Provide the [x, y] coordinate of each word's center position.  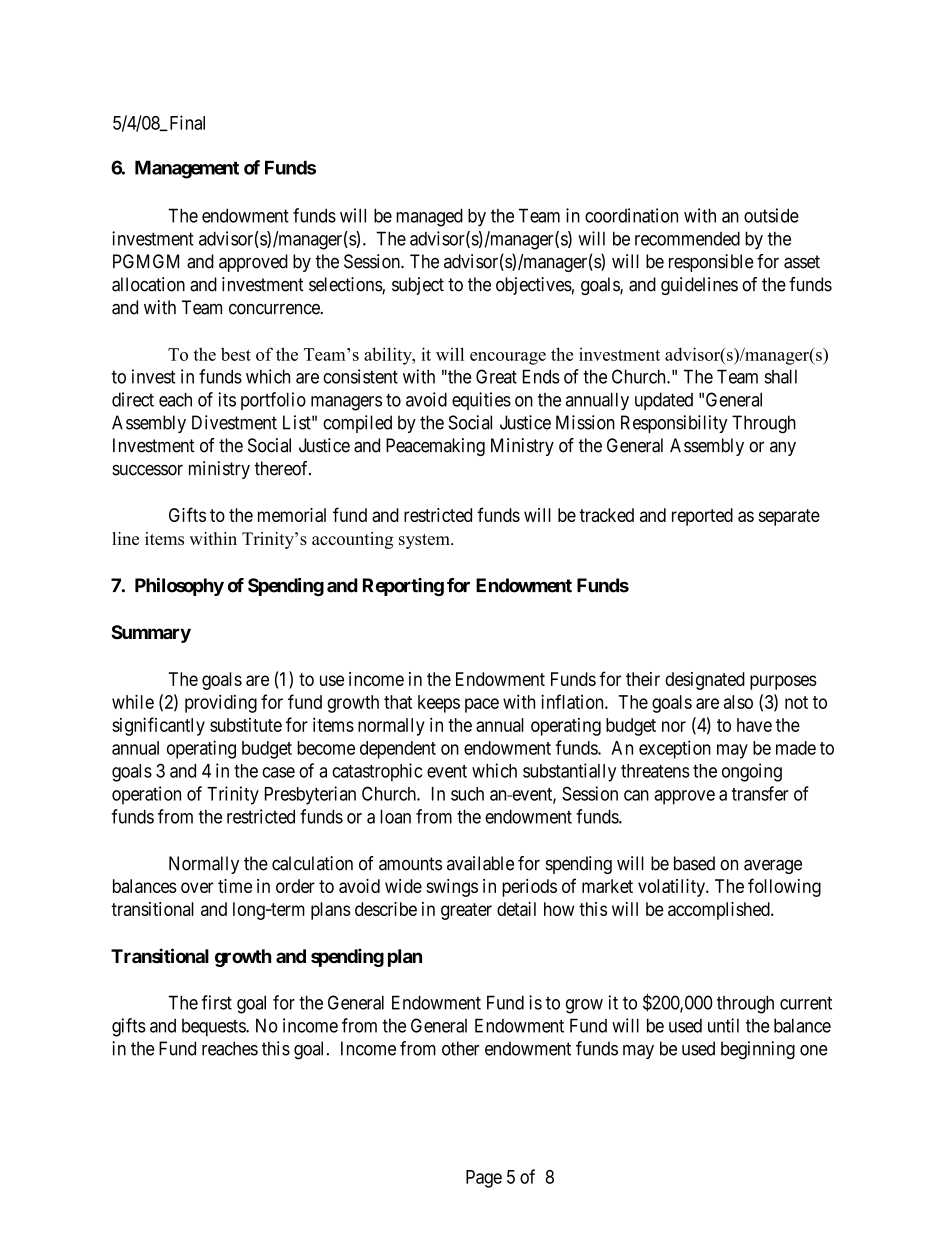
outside [771, 215]
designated [705, 681]
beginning [758, 1050]
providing [221, 703]
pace [482, 705]
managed [429, 217]
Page [484, 1179]
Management [187, 169]
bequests [214, 1027]
